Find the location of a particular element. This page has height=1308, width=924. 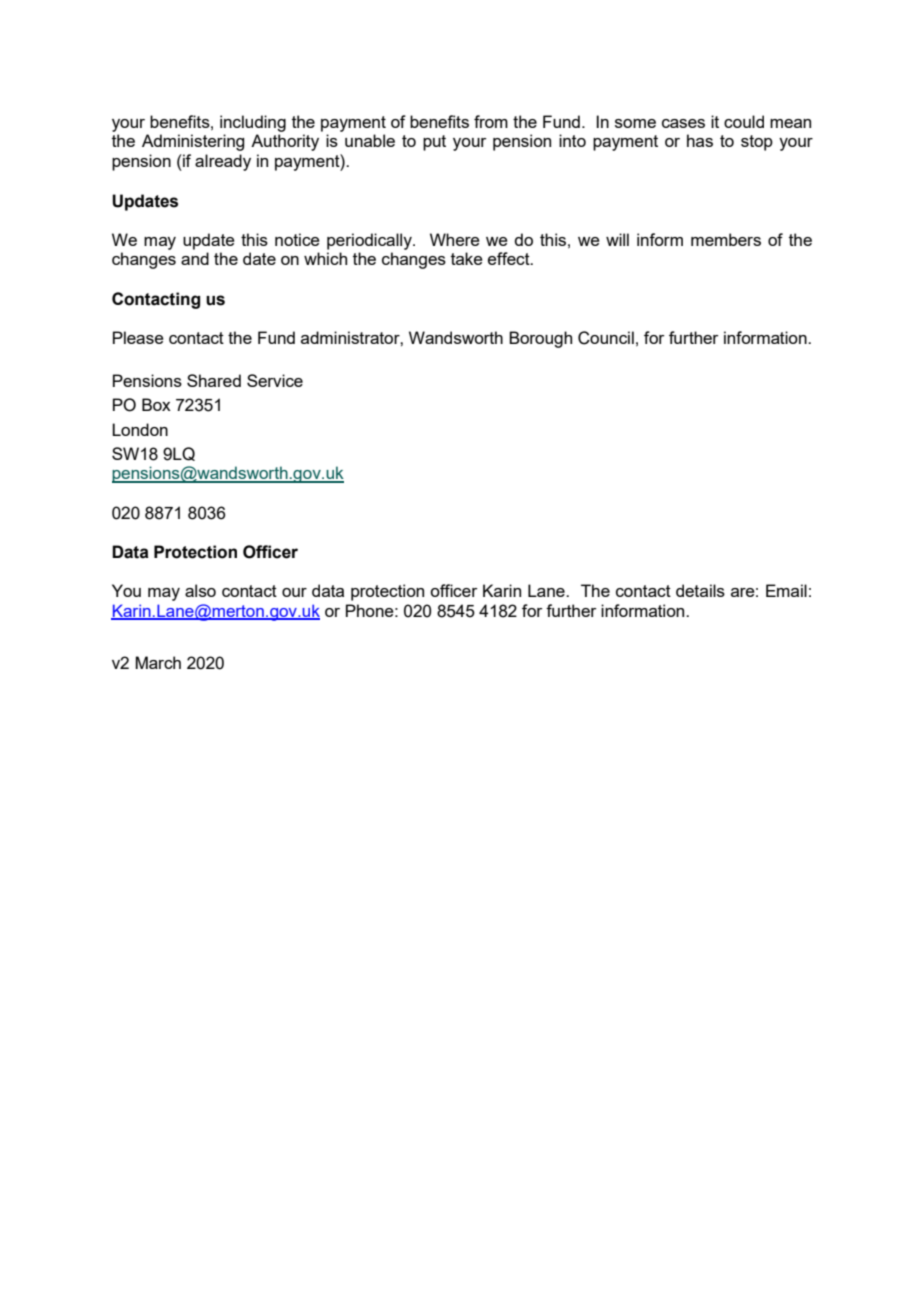

Shared is located at coordinates (214, 380).
